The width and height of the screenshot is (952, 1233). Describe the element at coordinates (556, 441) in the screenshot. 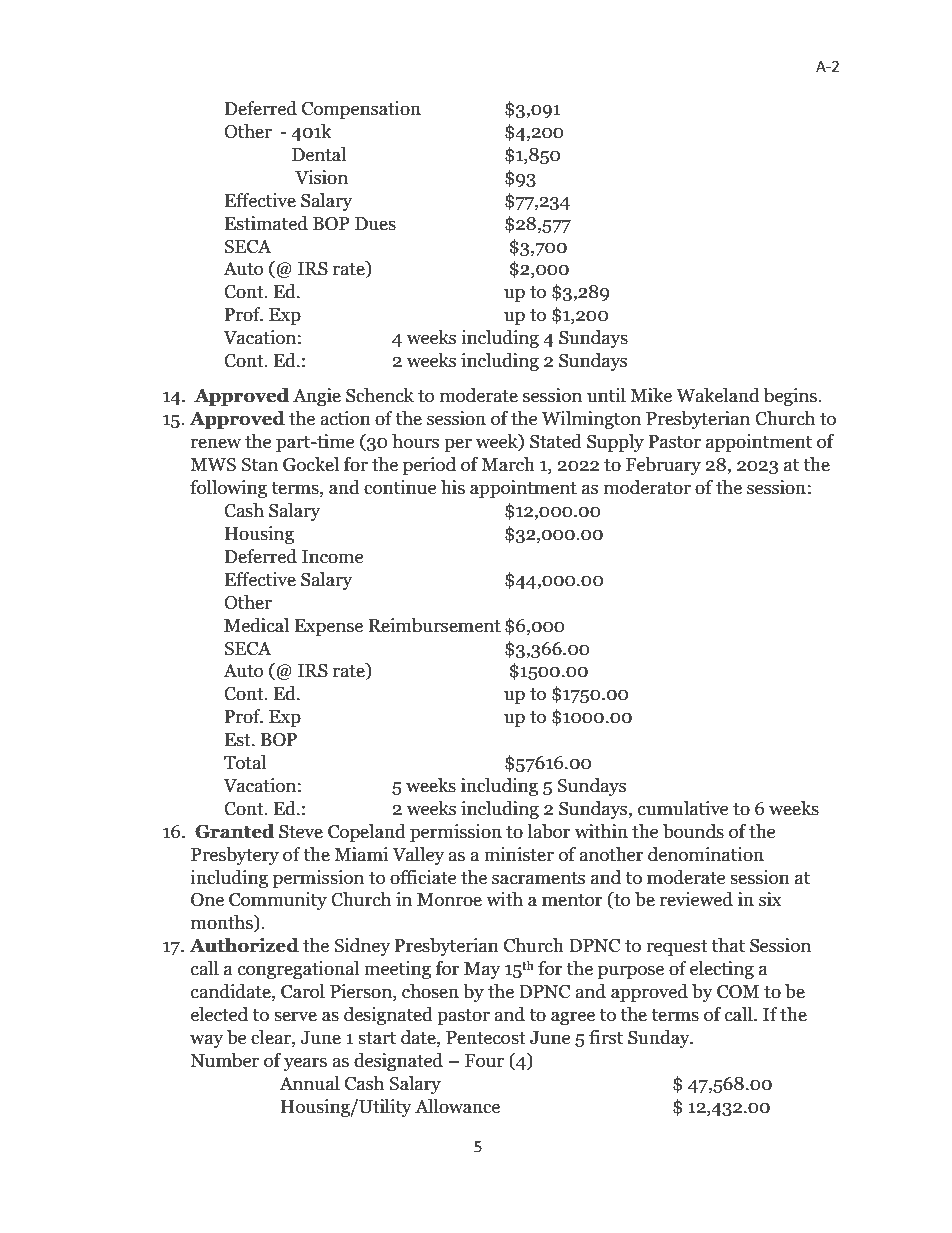

I see `Stated` at that location.
